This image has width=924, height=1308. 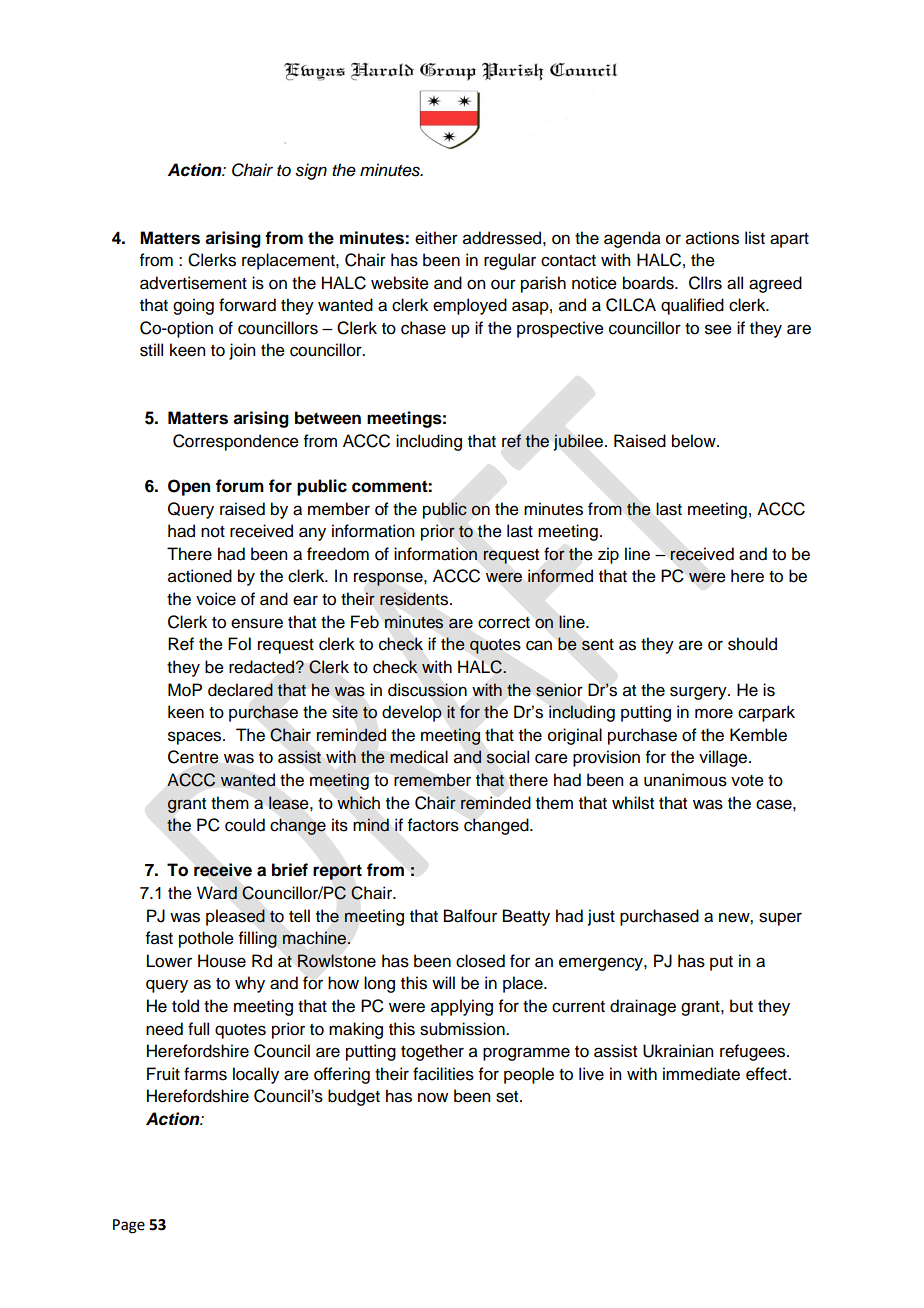 I want to click on immediate, so click(x=701, y=1074).
